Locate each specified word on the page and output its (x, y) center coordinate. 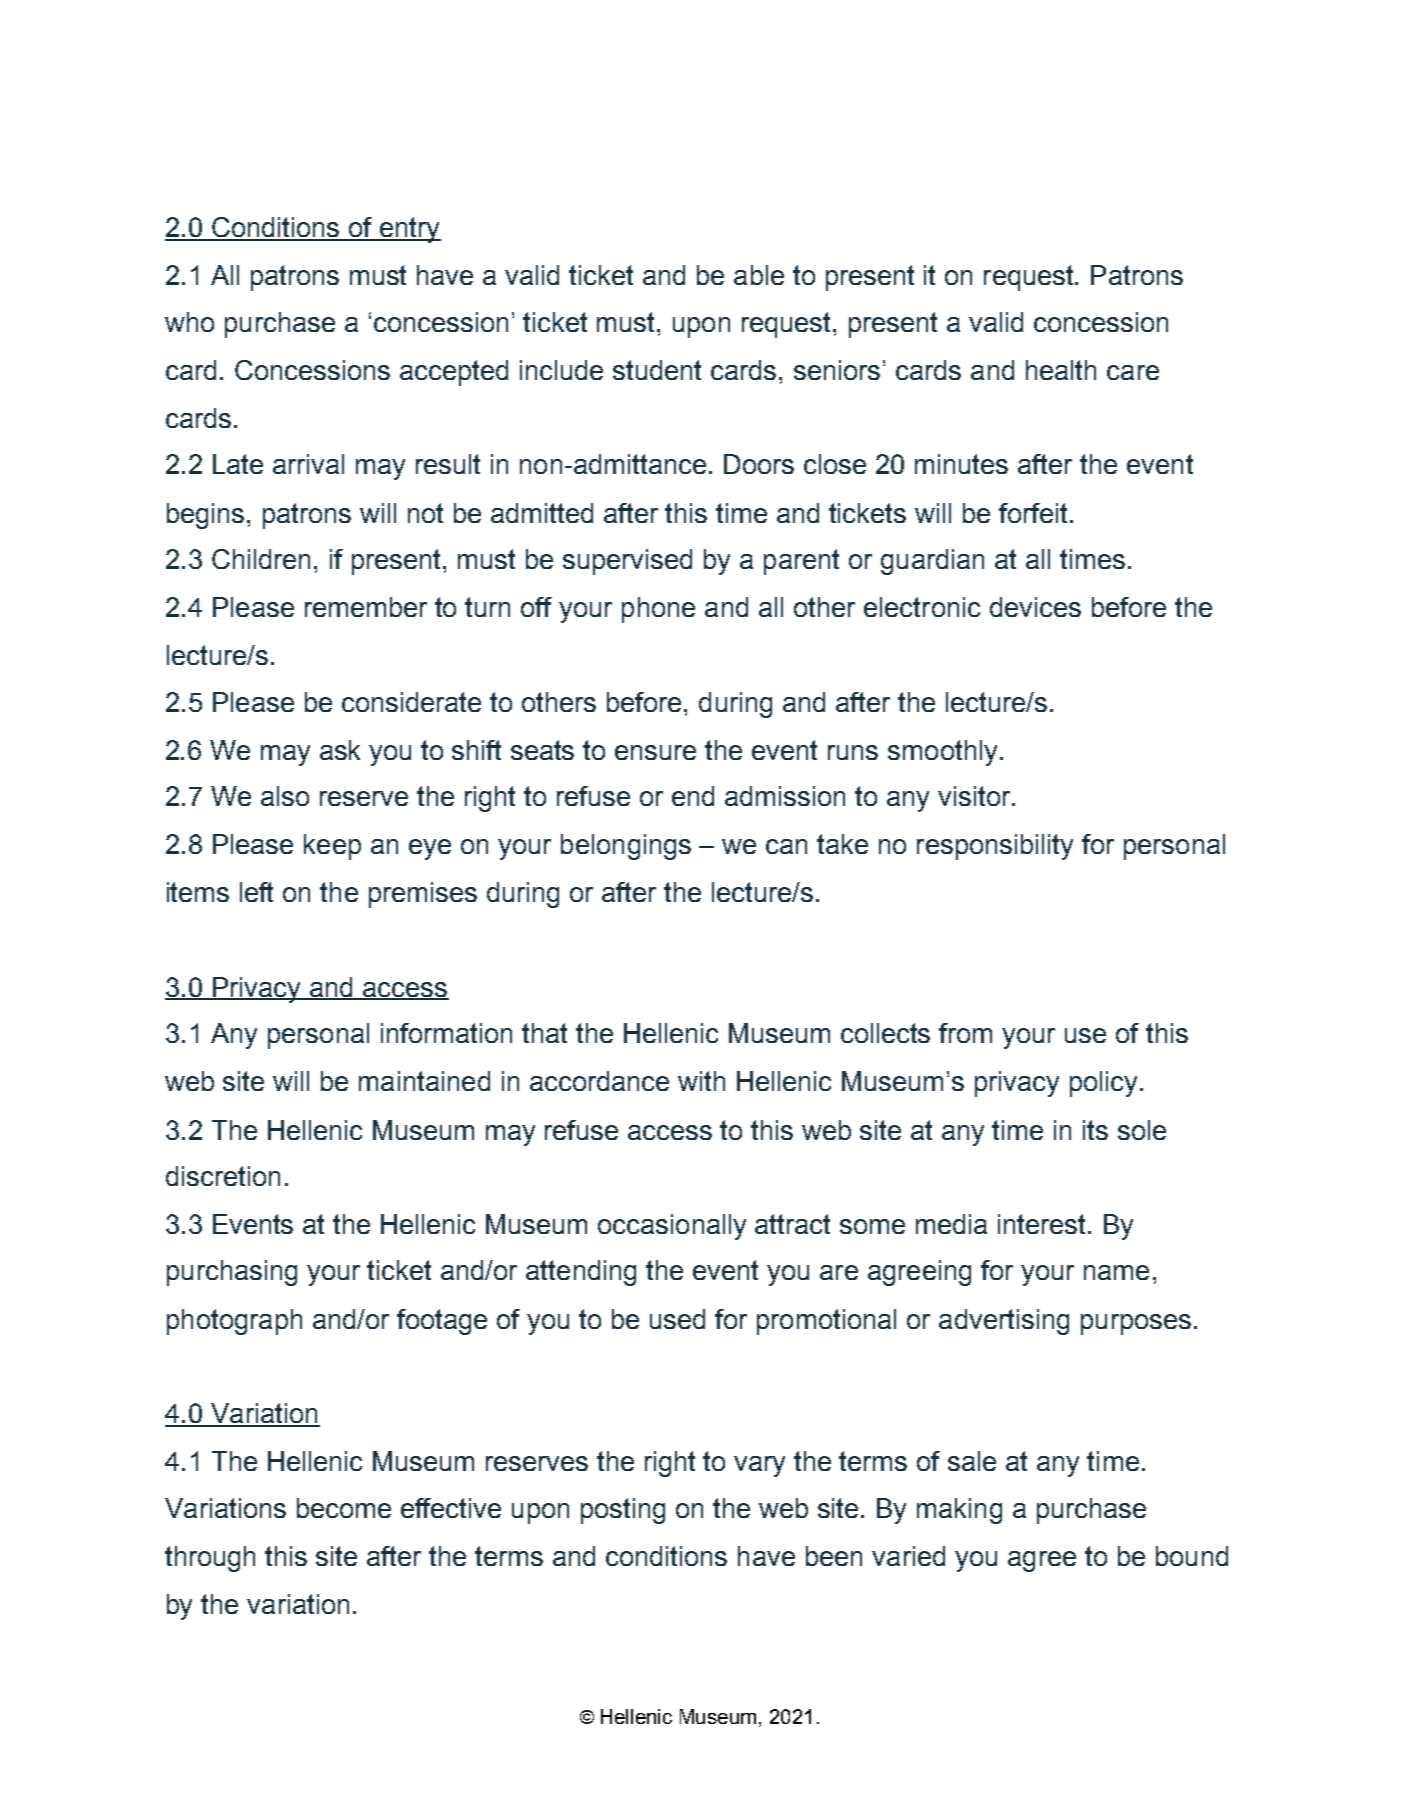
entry (409, 230)
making (959, 1511)
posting (623, 1511)
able (759, 275)
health (1061, 370)
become (344, 1508)
